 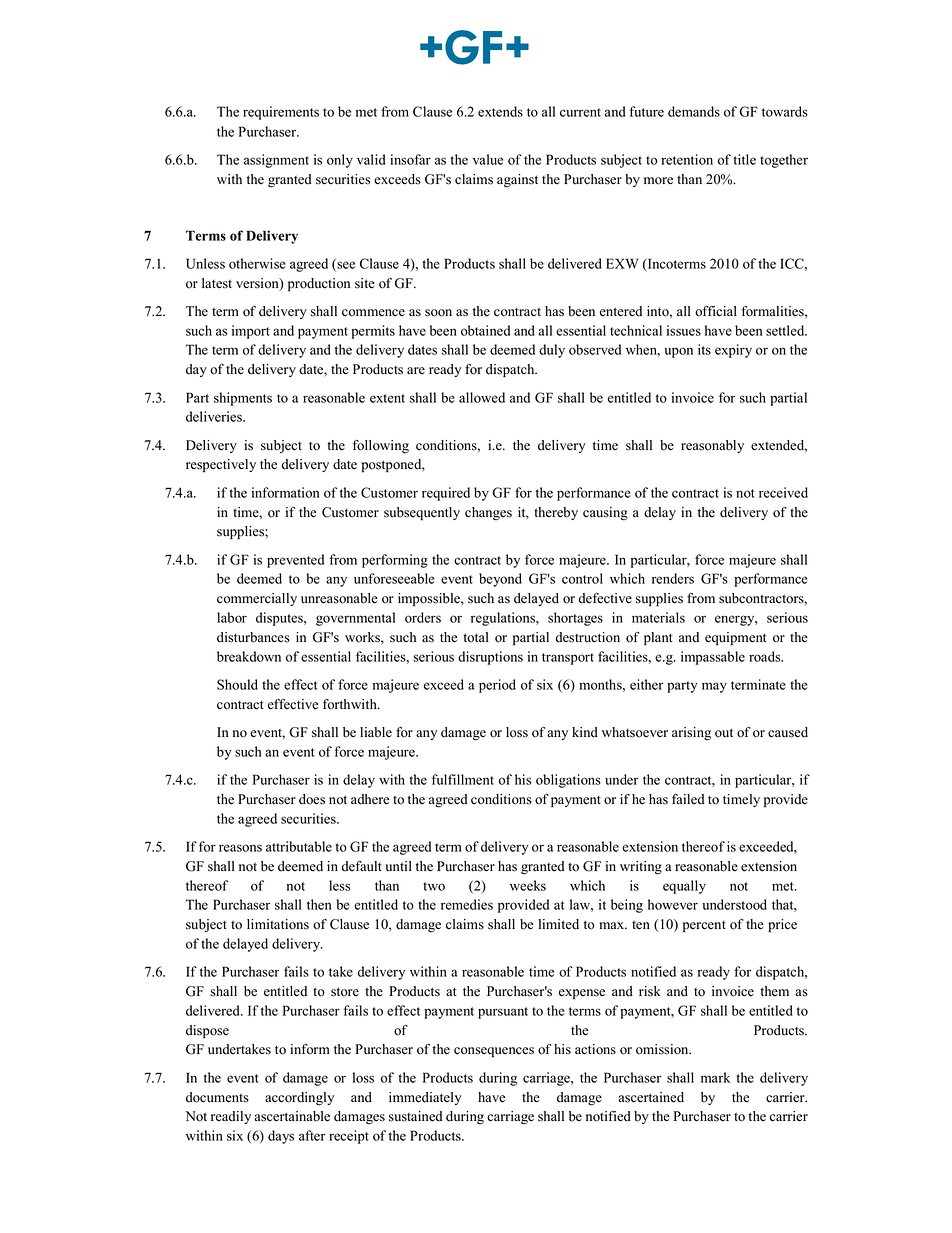 I want to click on respectively, so click(x=221, y=465).
